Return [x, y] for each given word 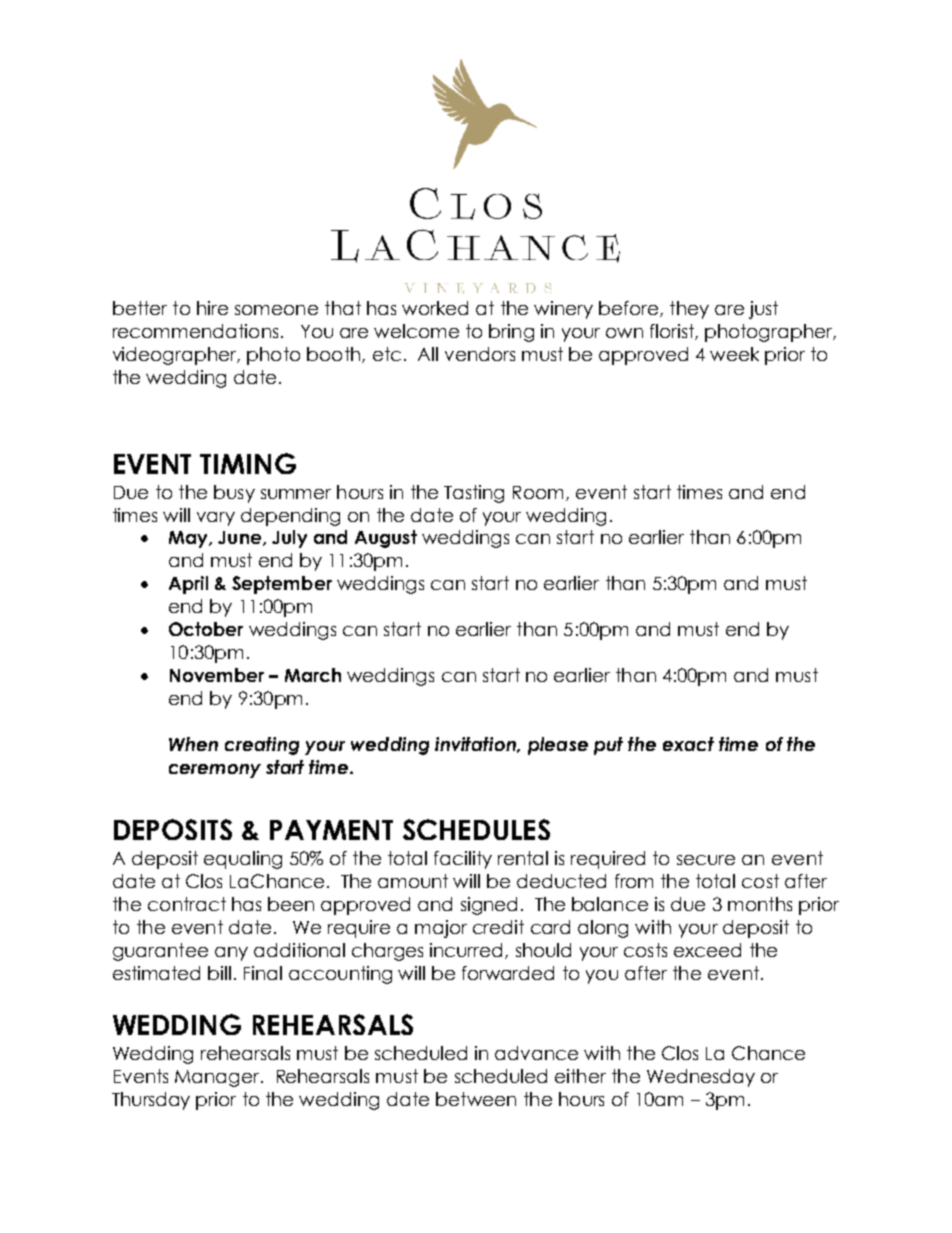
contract [187, 904]
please [558, 746]
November [217, 675]
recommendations [195, 331]
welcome [416, 331]
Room [538, 492]
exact [688, 744]
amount [413, 881]
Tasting [474, 494]
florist [673, 332]
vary [216, 519]
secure [706, 860]
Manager [218, 1078]
